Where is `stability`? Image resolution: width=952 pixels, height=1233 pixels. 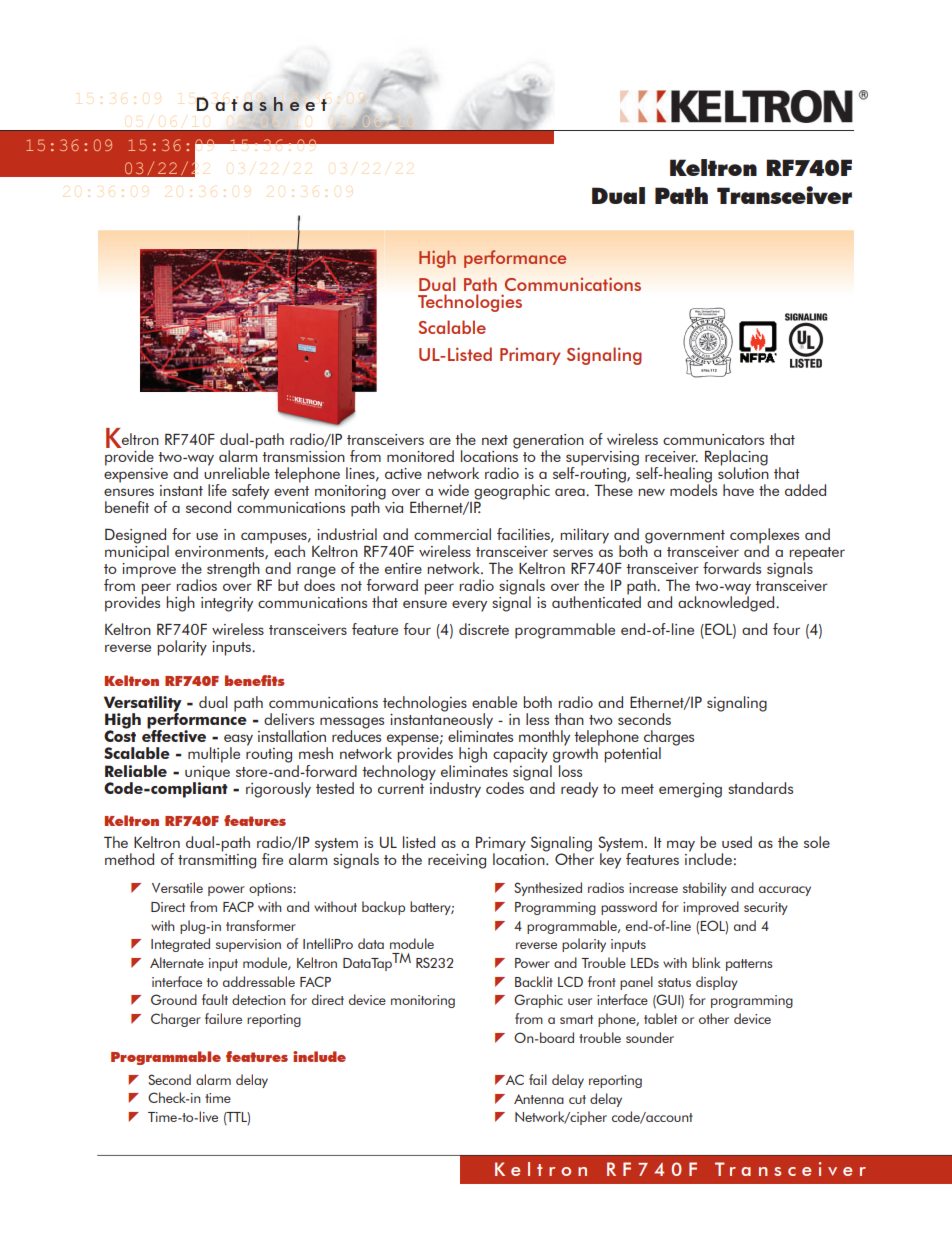 stability is located at coordinates (705, 889).
